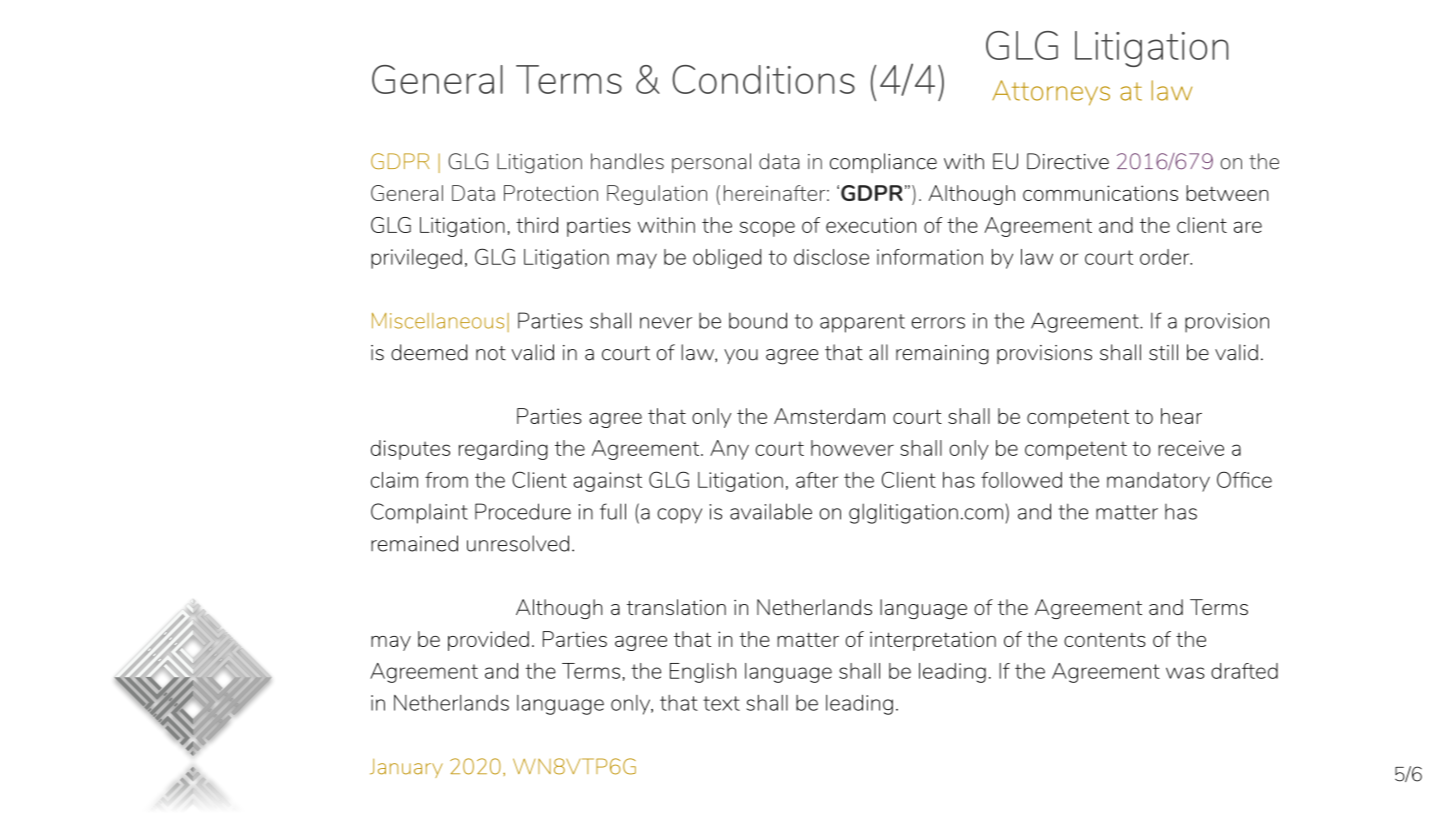 The height and width of the screenshot is (819, 1456). I want to click on January, so click(406, 768).
